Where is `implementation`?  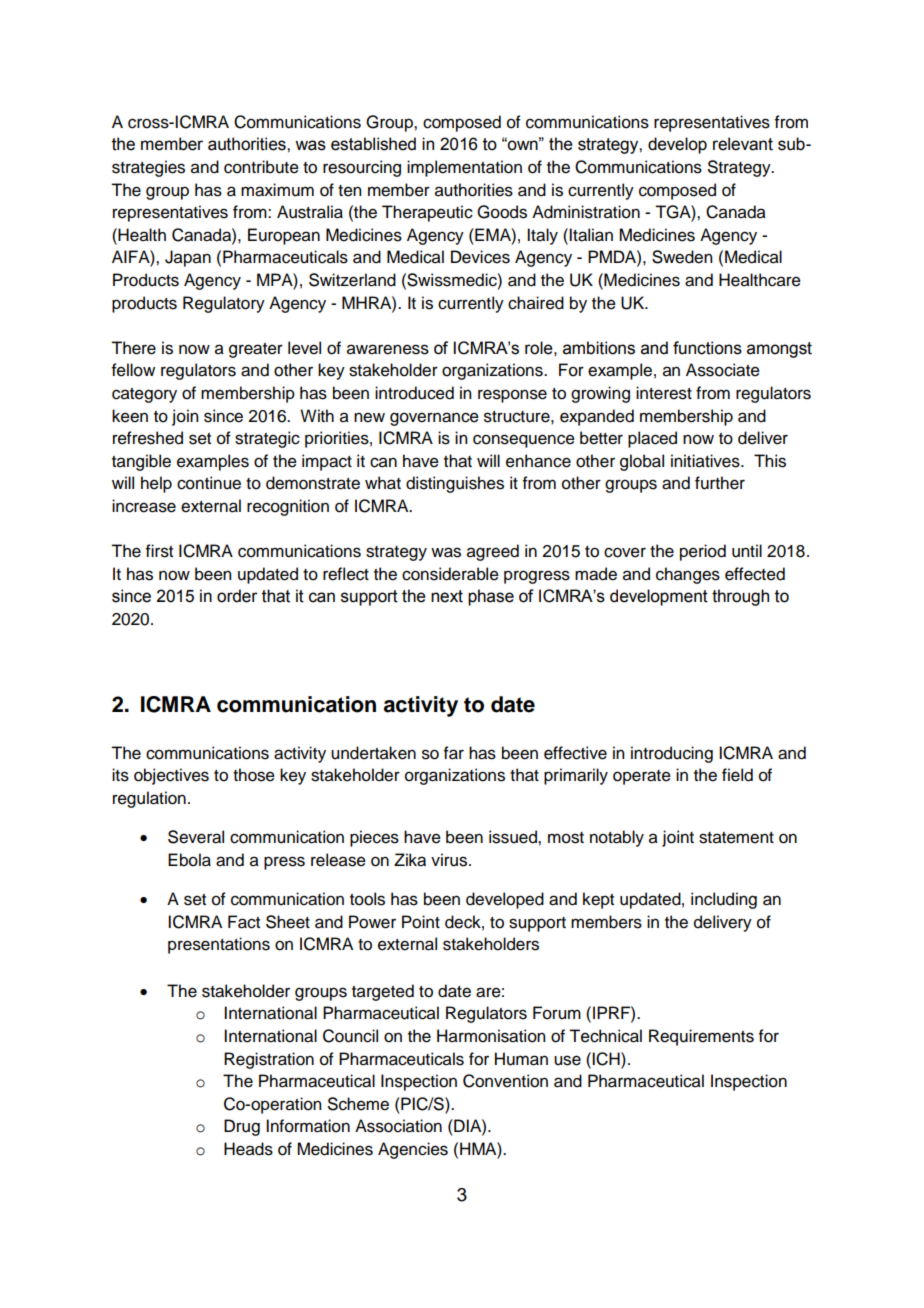
implementation is located at coordinates (464, 168).
